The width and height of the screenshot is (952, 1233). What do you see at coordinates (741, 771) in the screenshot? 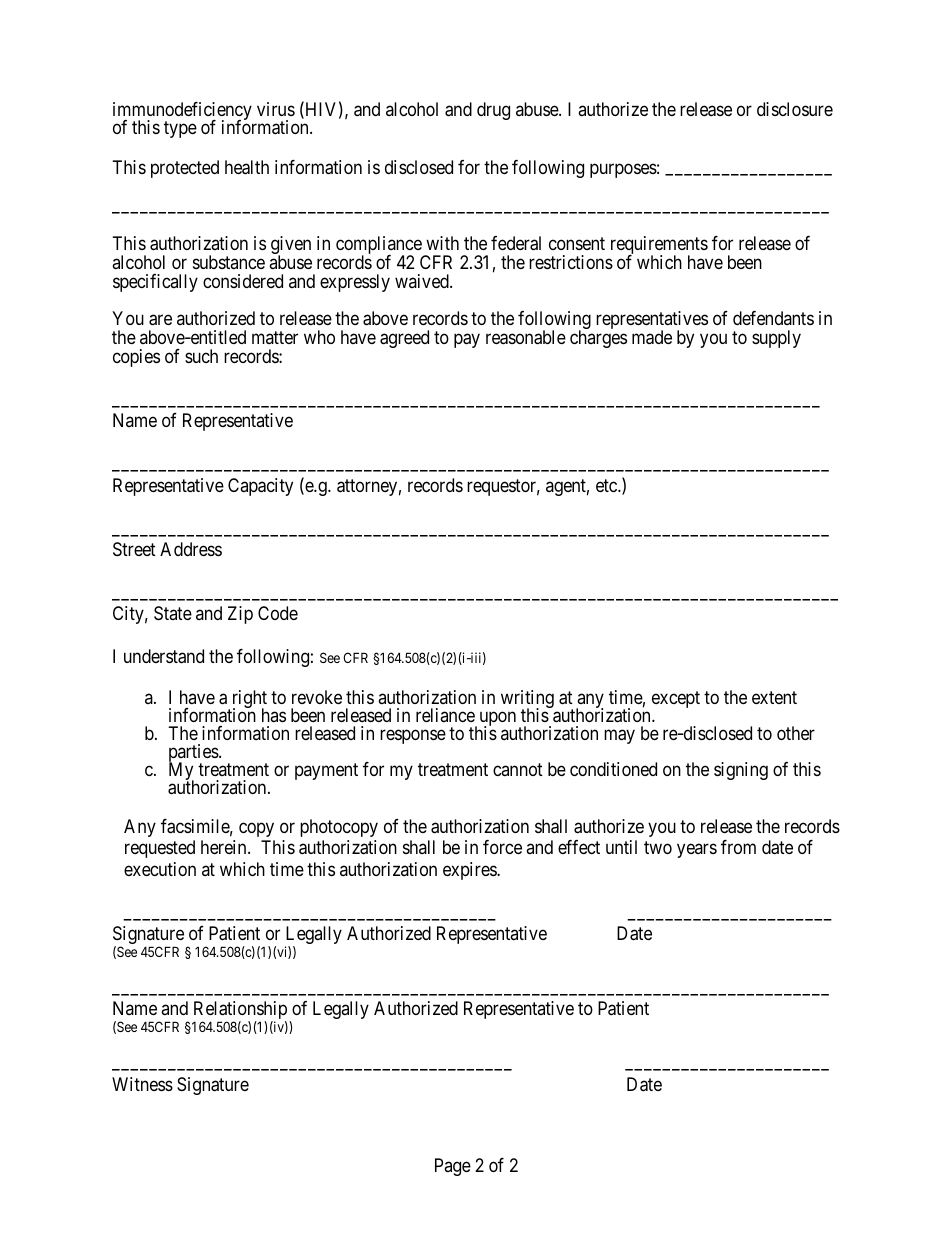
I see `signing` at bounding box center [741, 771].
